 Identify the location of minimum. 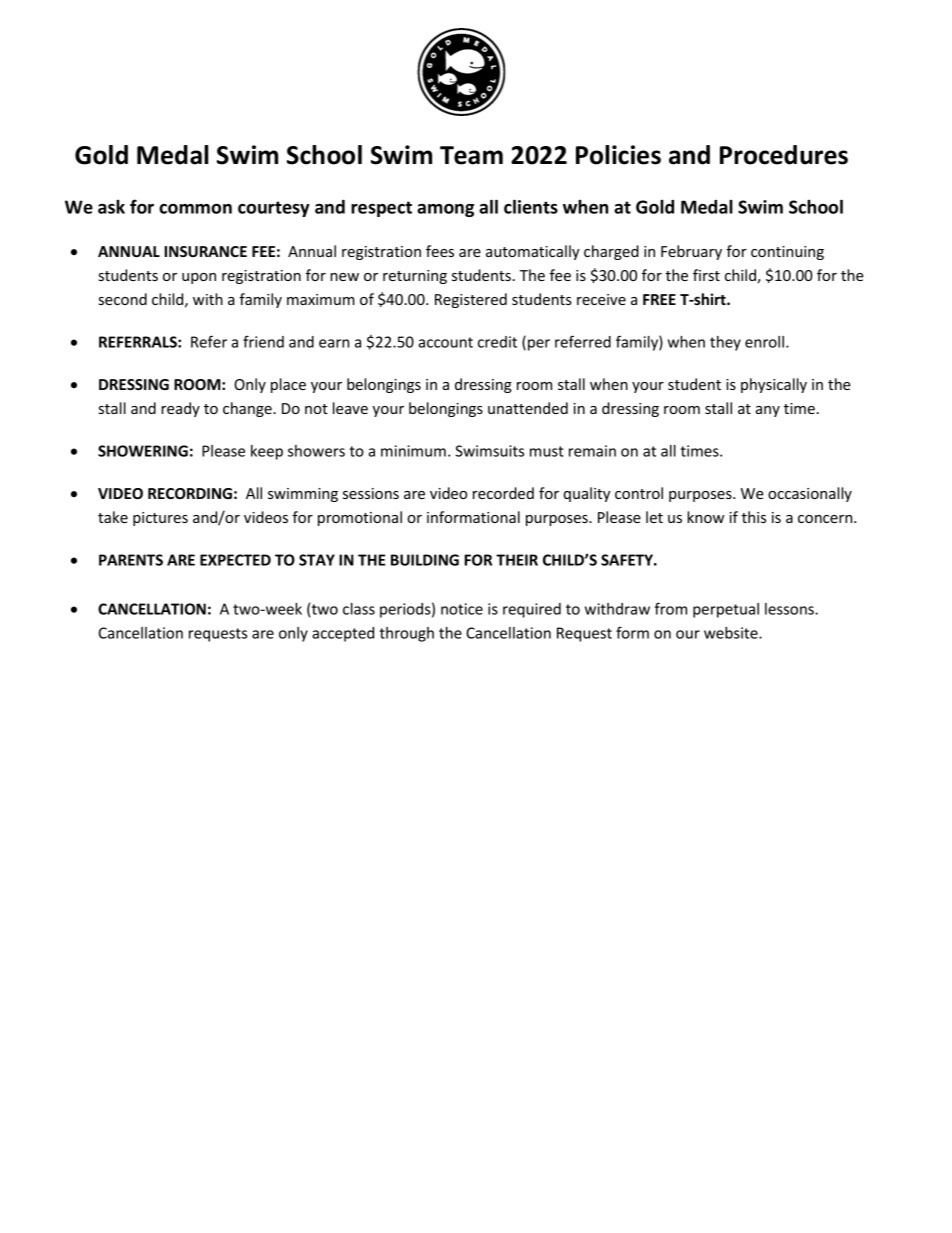
(413, 451).
